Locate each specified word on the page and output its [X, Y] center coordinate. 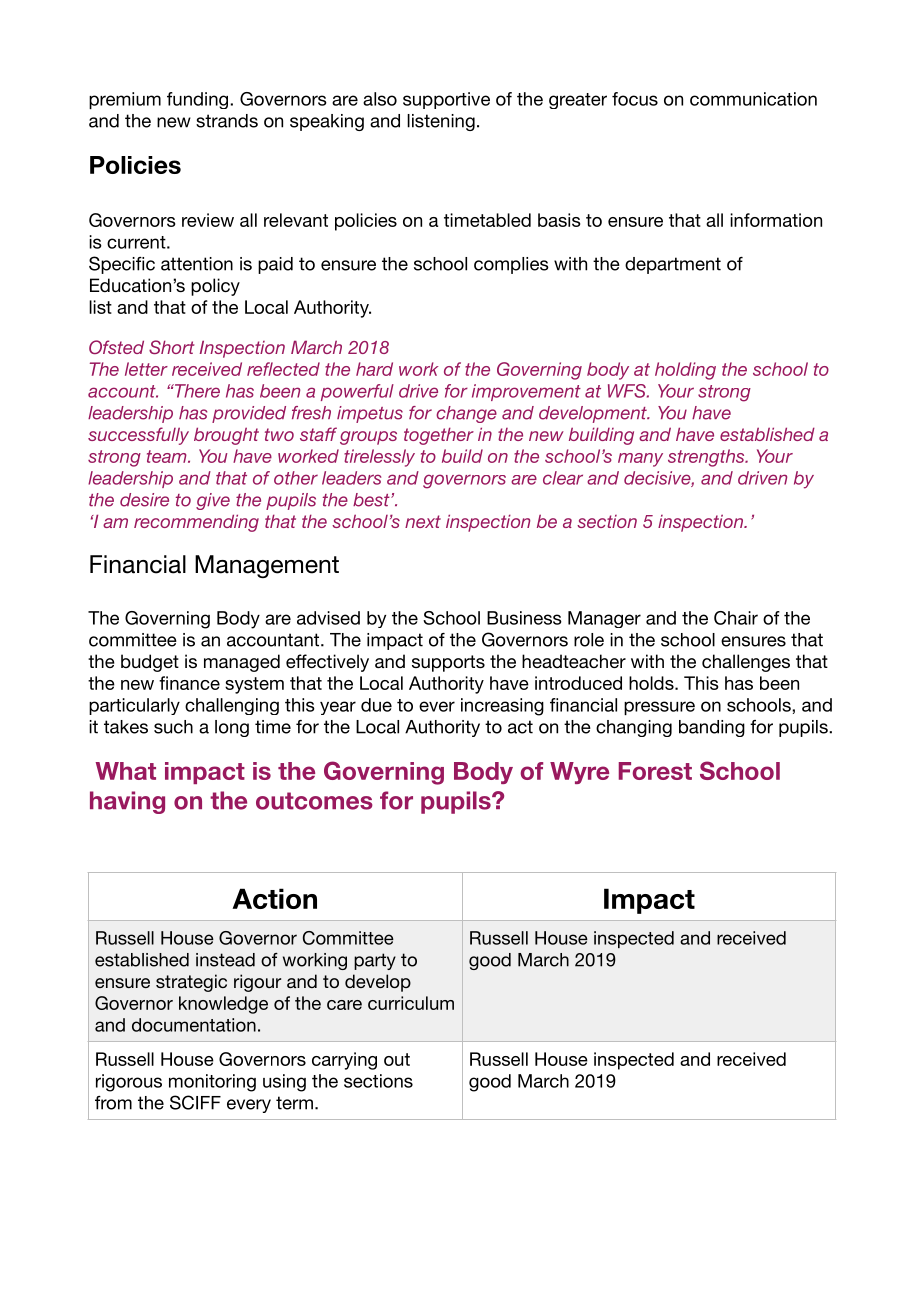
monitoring [212, 1083]
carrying [344, 1061]
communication [753, 99]
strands [227, 121]
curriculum [411, 1003]
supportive [446, 100]
